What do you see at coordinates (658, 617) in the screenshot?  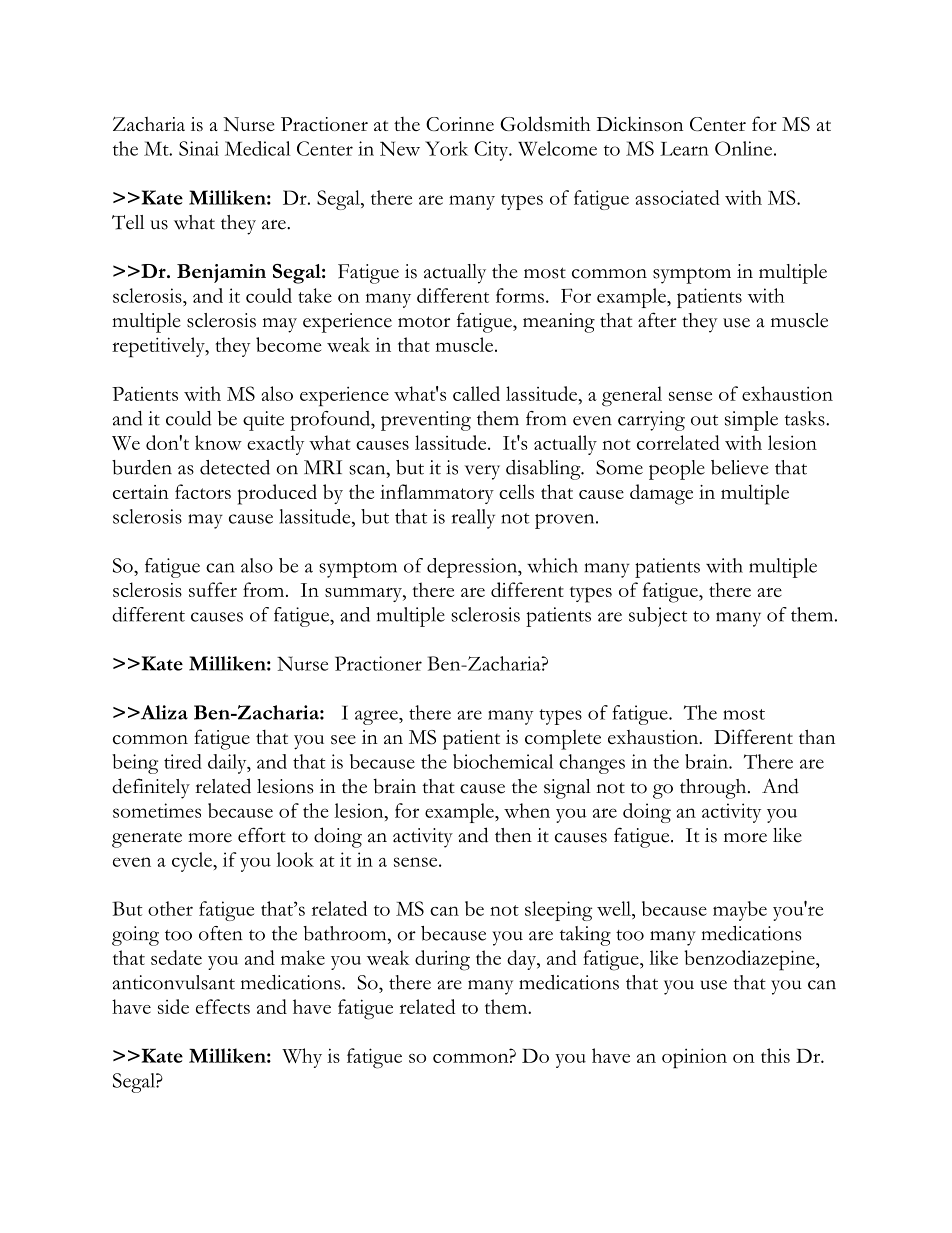 I see `subject` at bounding box center [658, 617].
